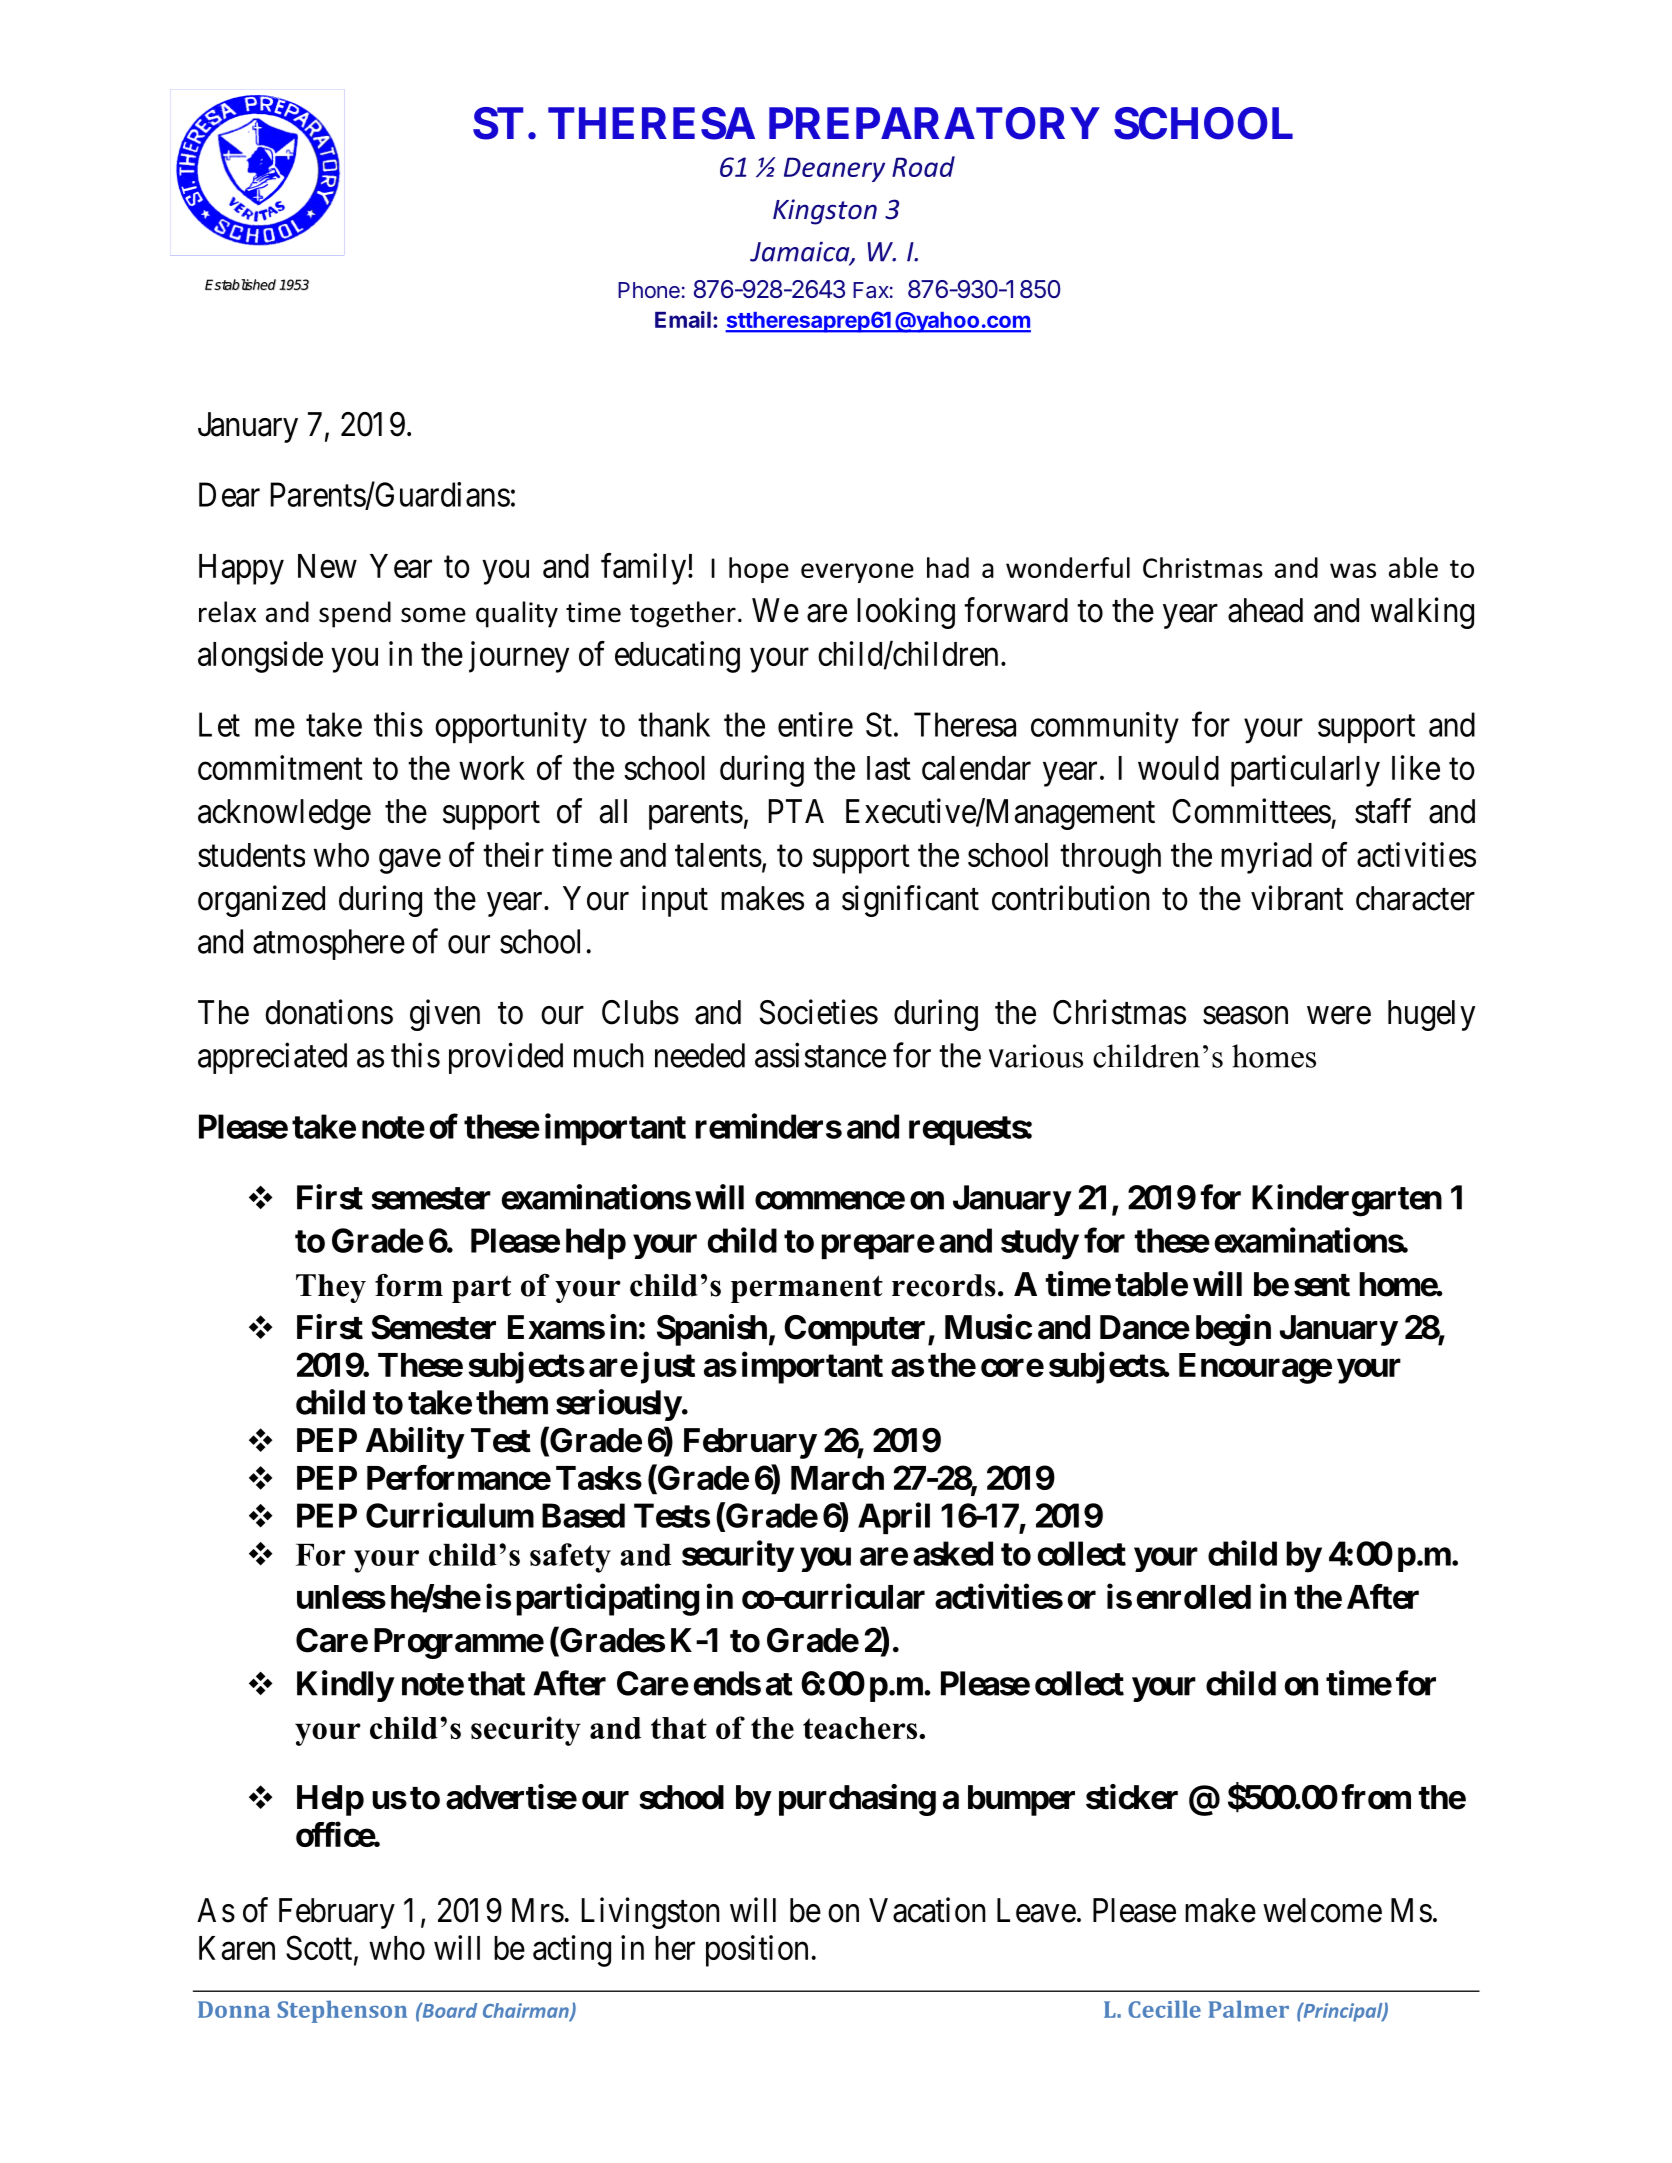 Image resolution: width=1672 pixels, height=2163 pixels. I want to click on appreciated, so click(272, 1058).
